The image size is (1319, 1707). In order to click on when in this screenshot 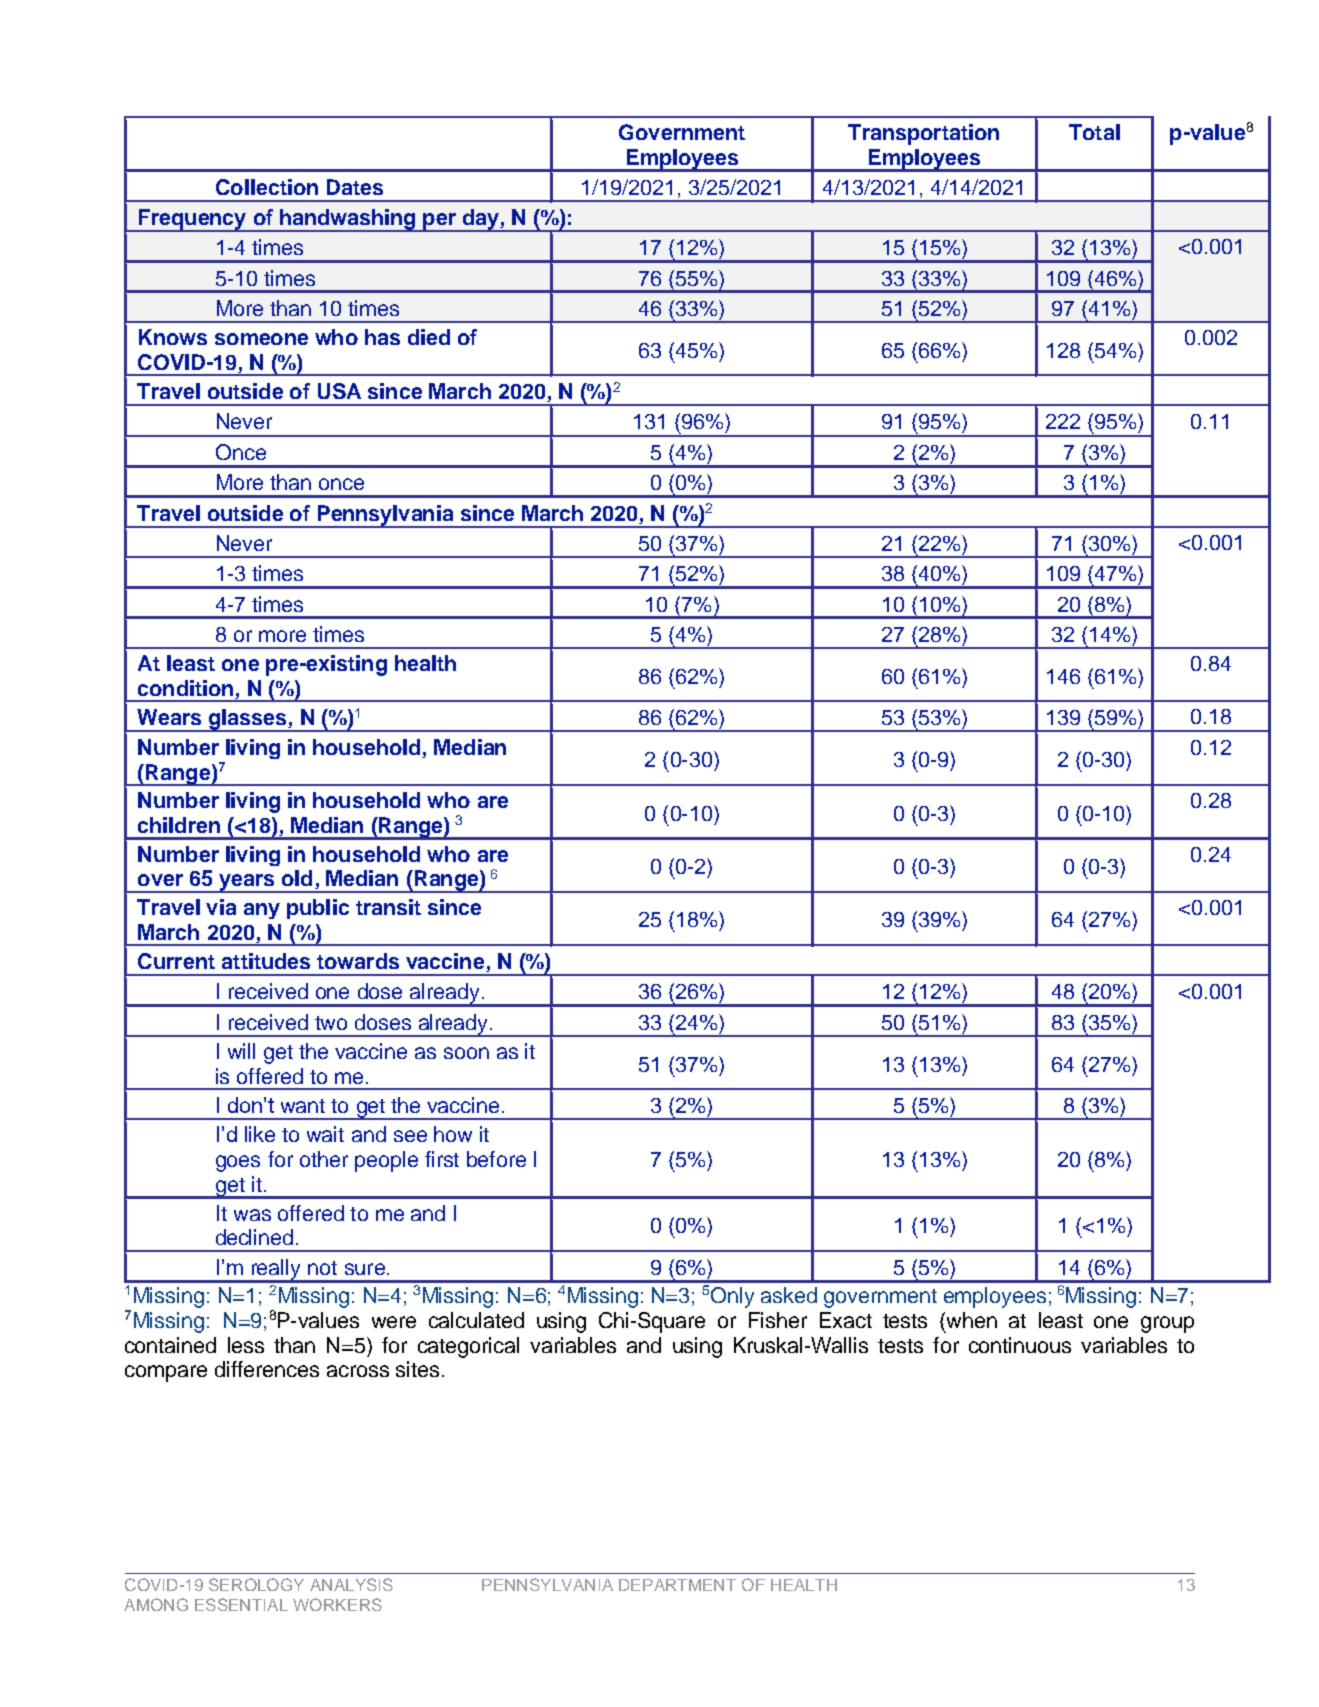, I will do `click(970, 1320)`.
